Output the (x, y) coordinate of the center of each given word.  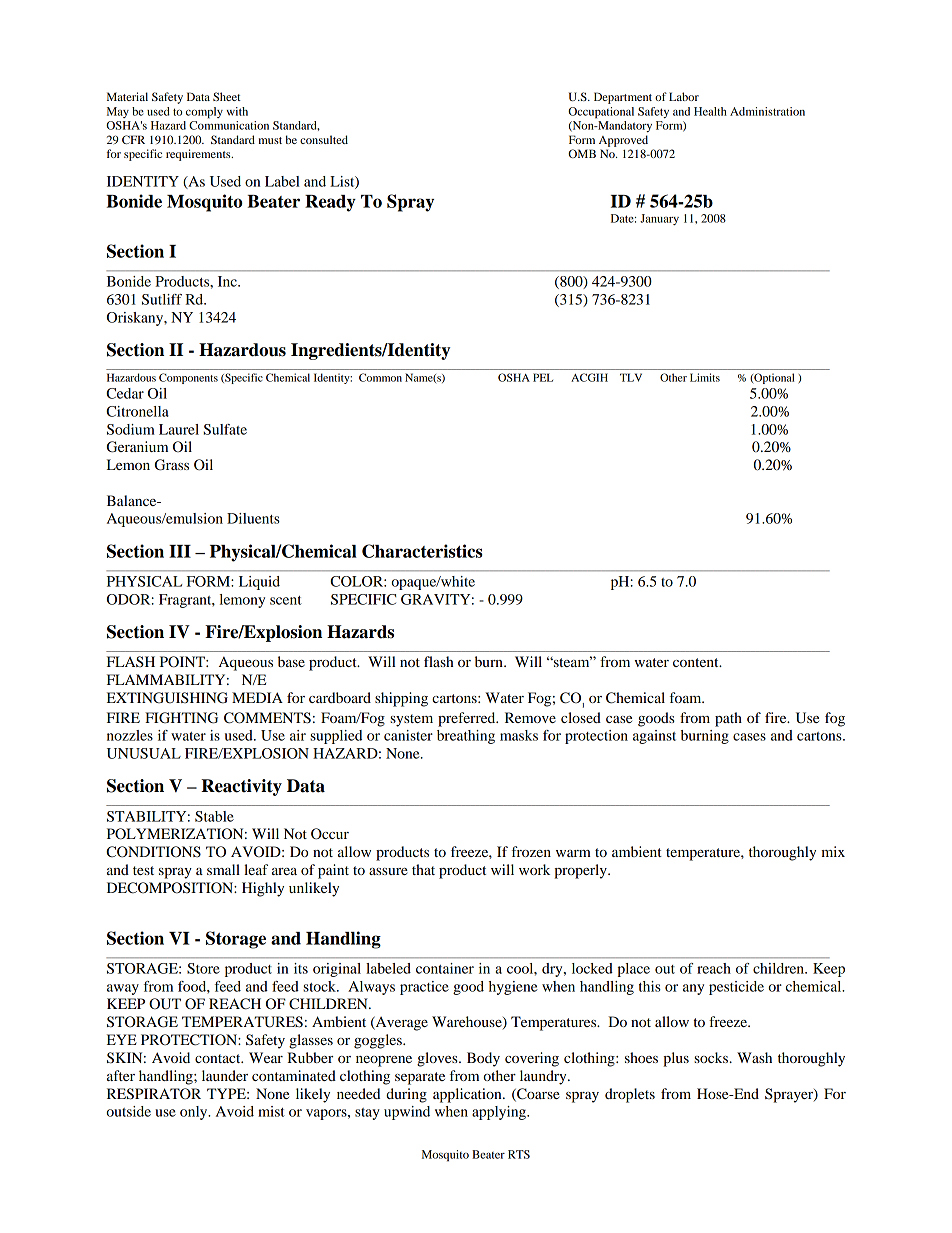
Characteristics (422, 551)
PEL (543, 377)
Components (188, 378)
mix (833, 851)
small (223, 869)
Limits (705, 377)
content (697, 662)
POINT (183, 662)
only (195, 1113)
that (423, 869)
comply (204, 113)
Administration (767, 111)
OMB (582, 153)
